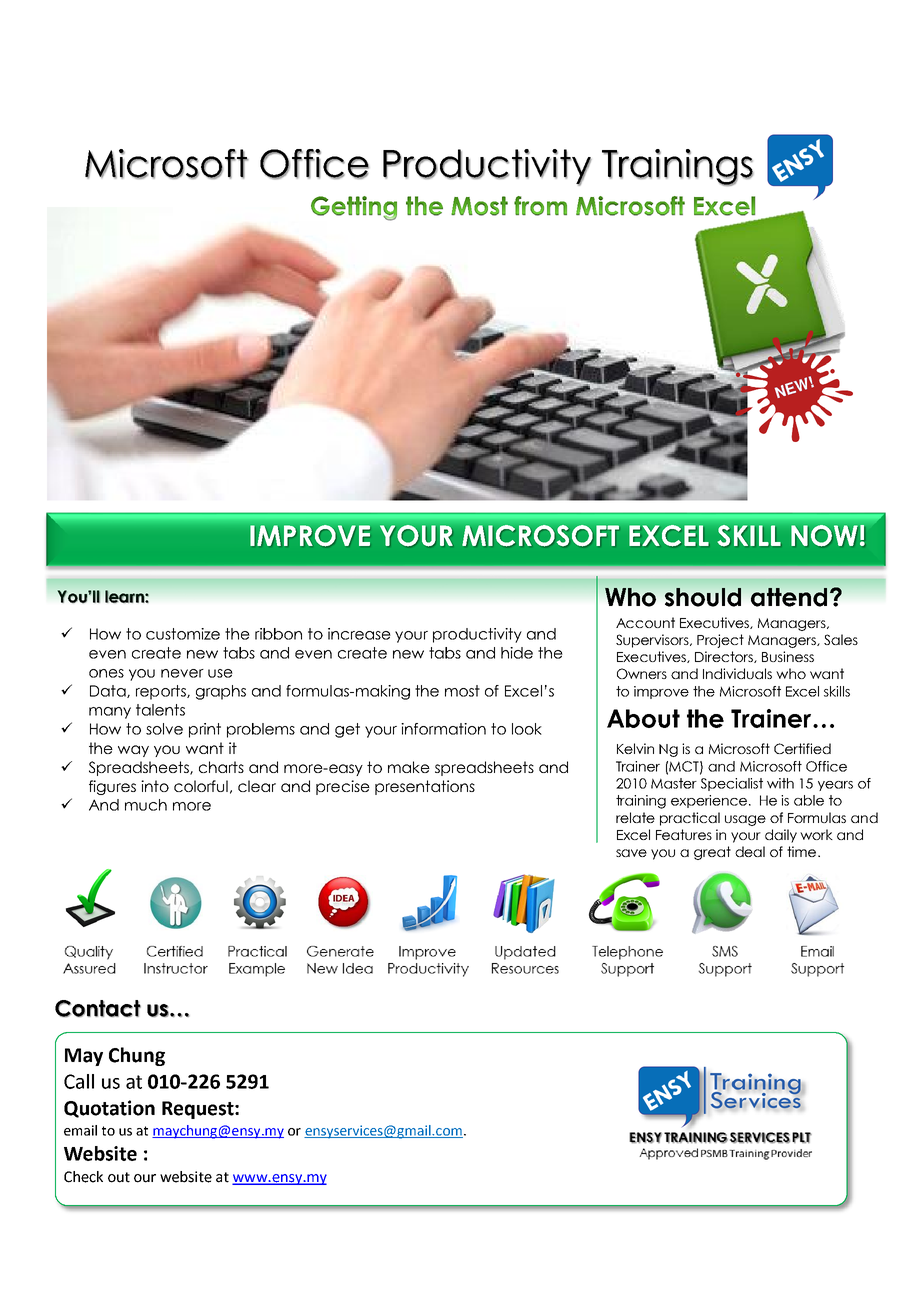  What do you see at coordinates (146, 805) in the screenshot?
I see `much` at bounding box center [146, 805].
